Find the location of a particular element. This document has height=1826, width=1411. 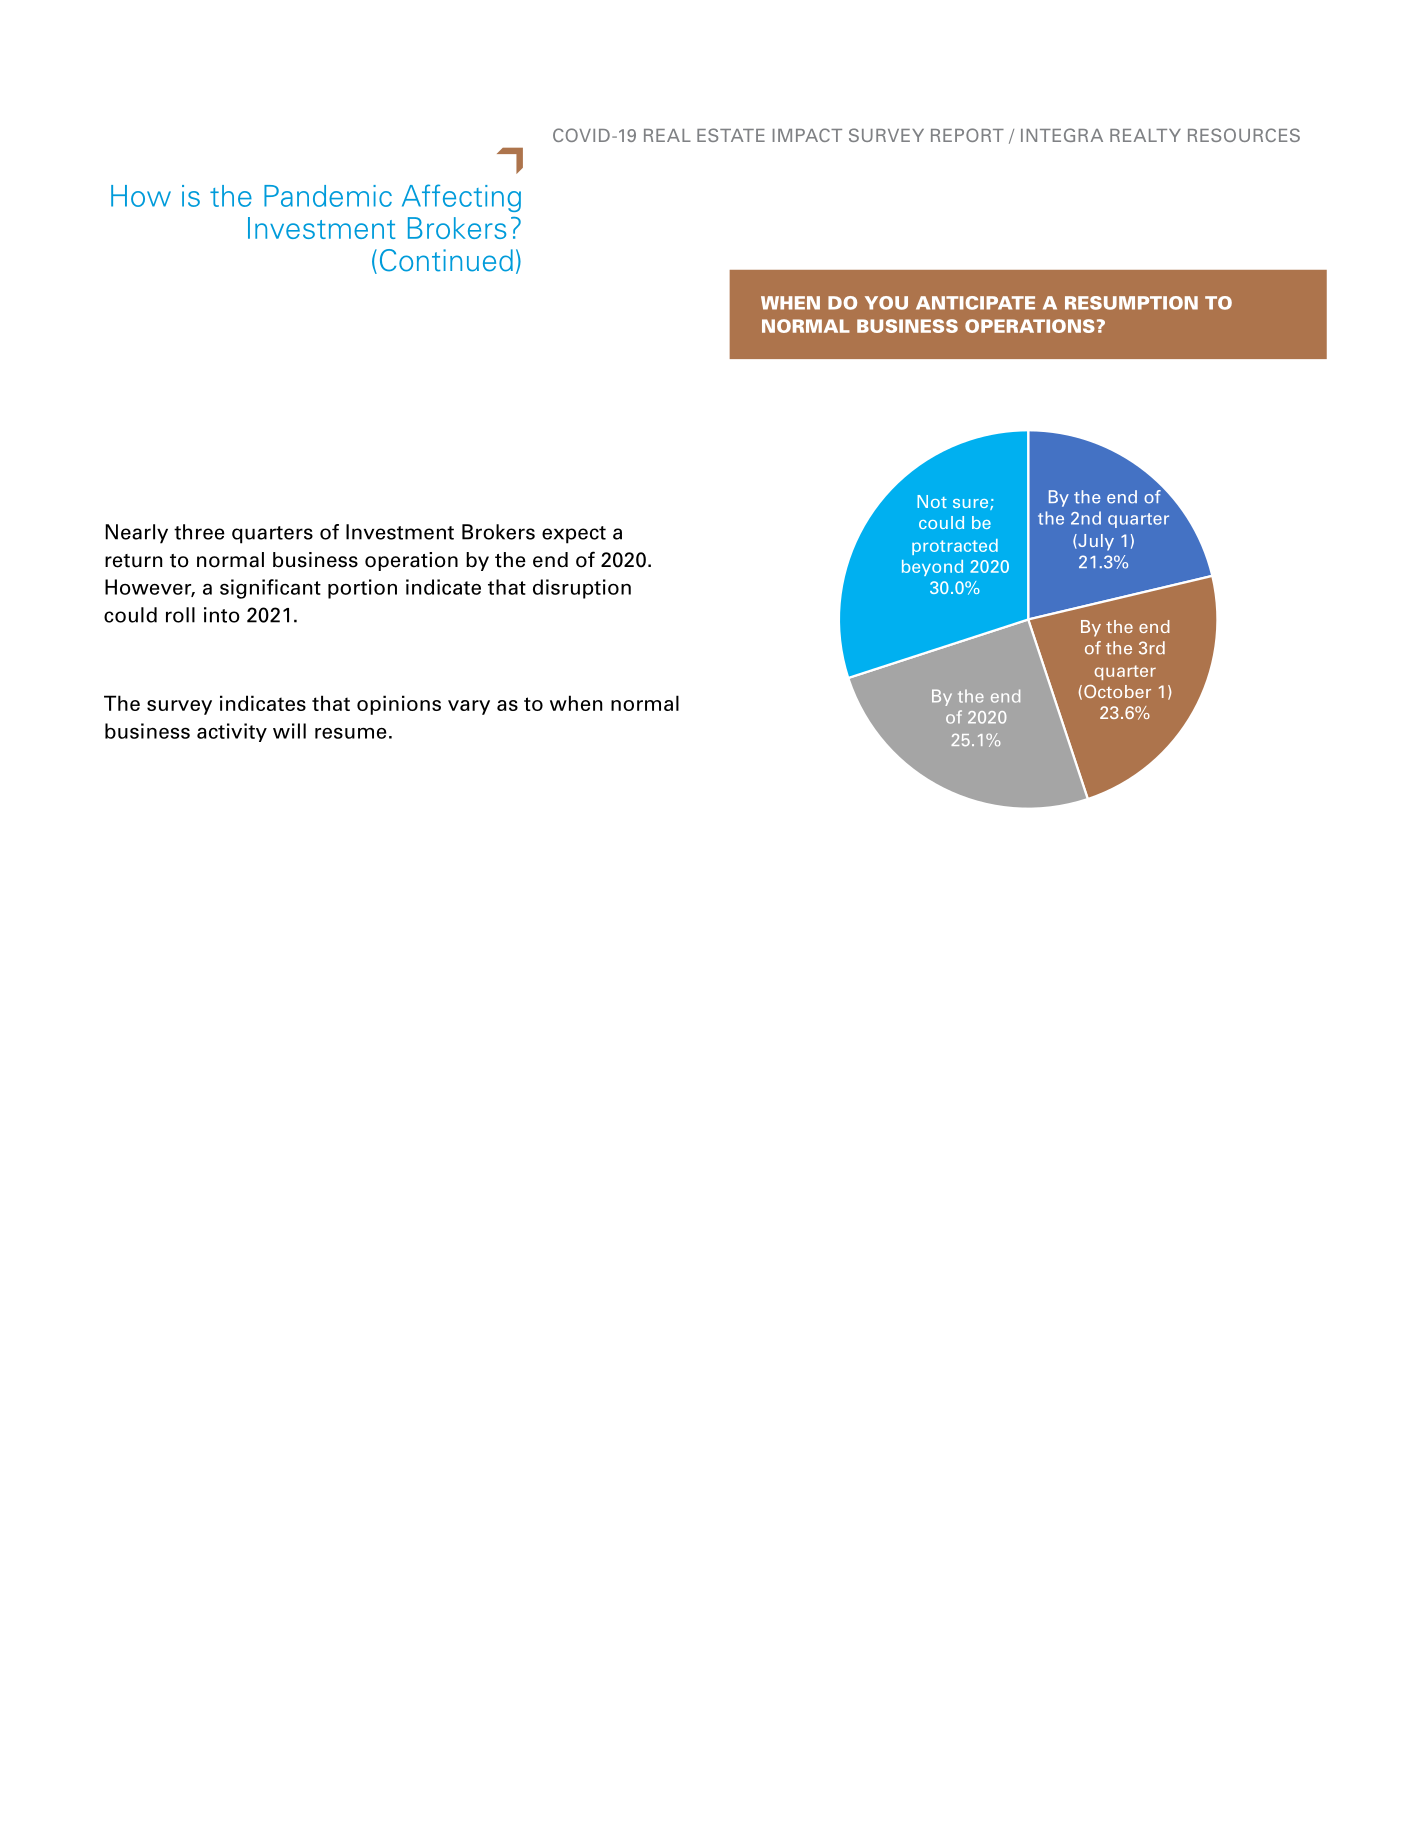

July is located at coordinates (1095, 542).
